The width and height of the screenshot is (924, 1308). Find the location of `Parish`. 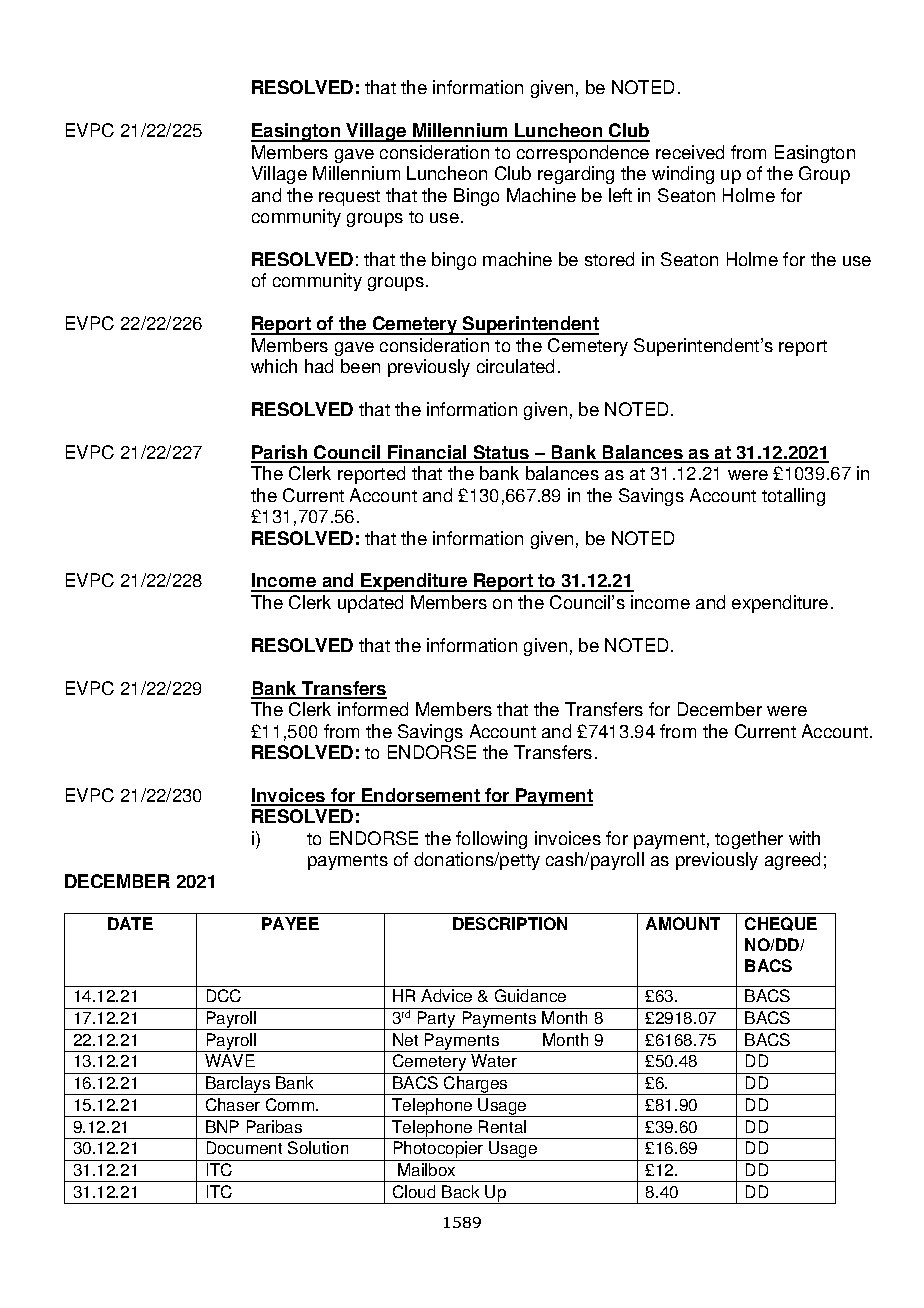

Parish is located at coordinates (280, 453).
